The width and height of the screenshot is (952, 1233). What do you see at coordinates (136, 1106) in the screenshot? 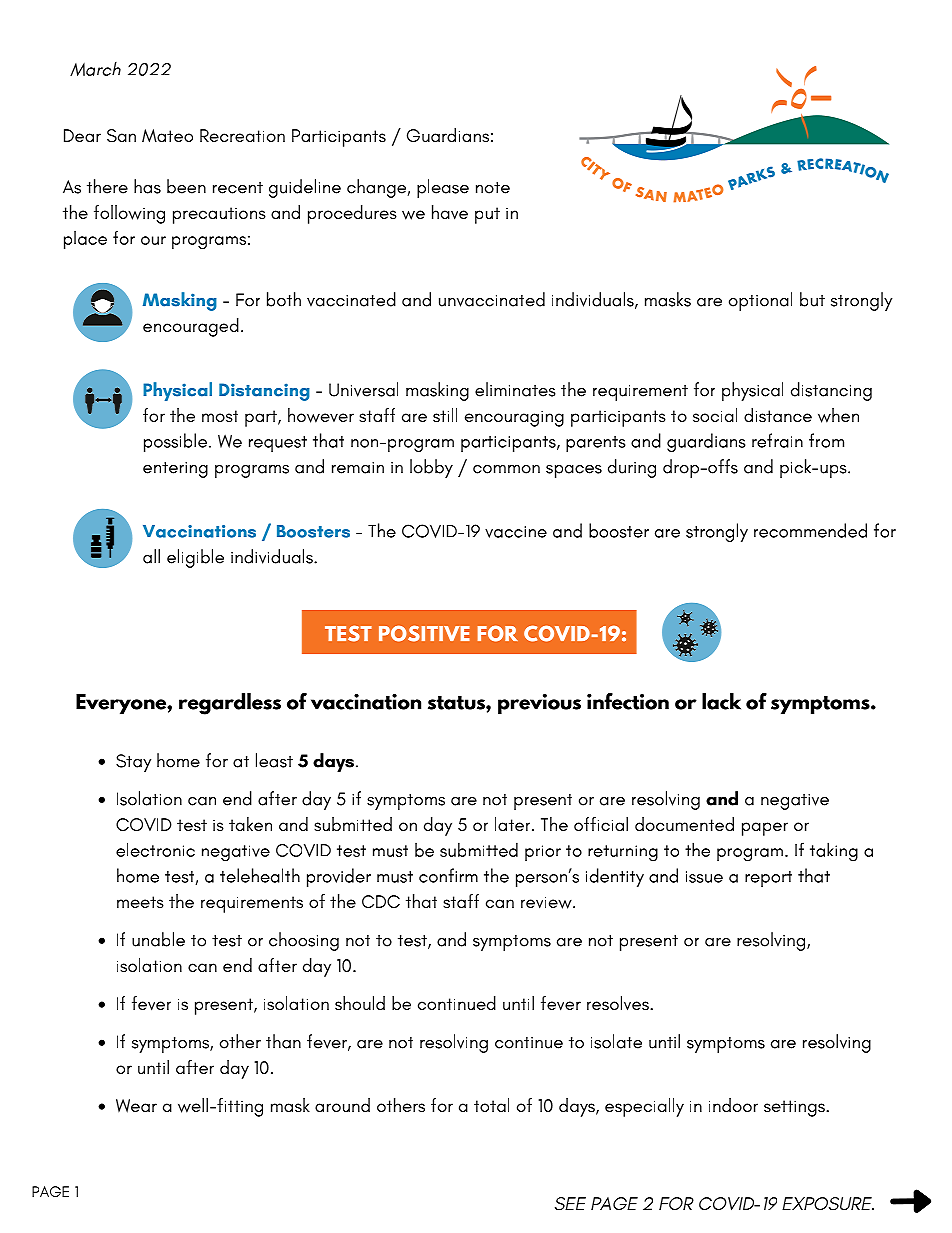
I see `Wear` at bounding box center [136, 1106].
